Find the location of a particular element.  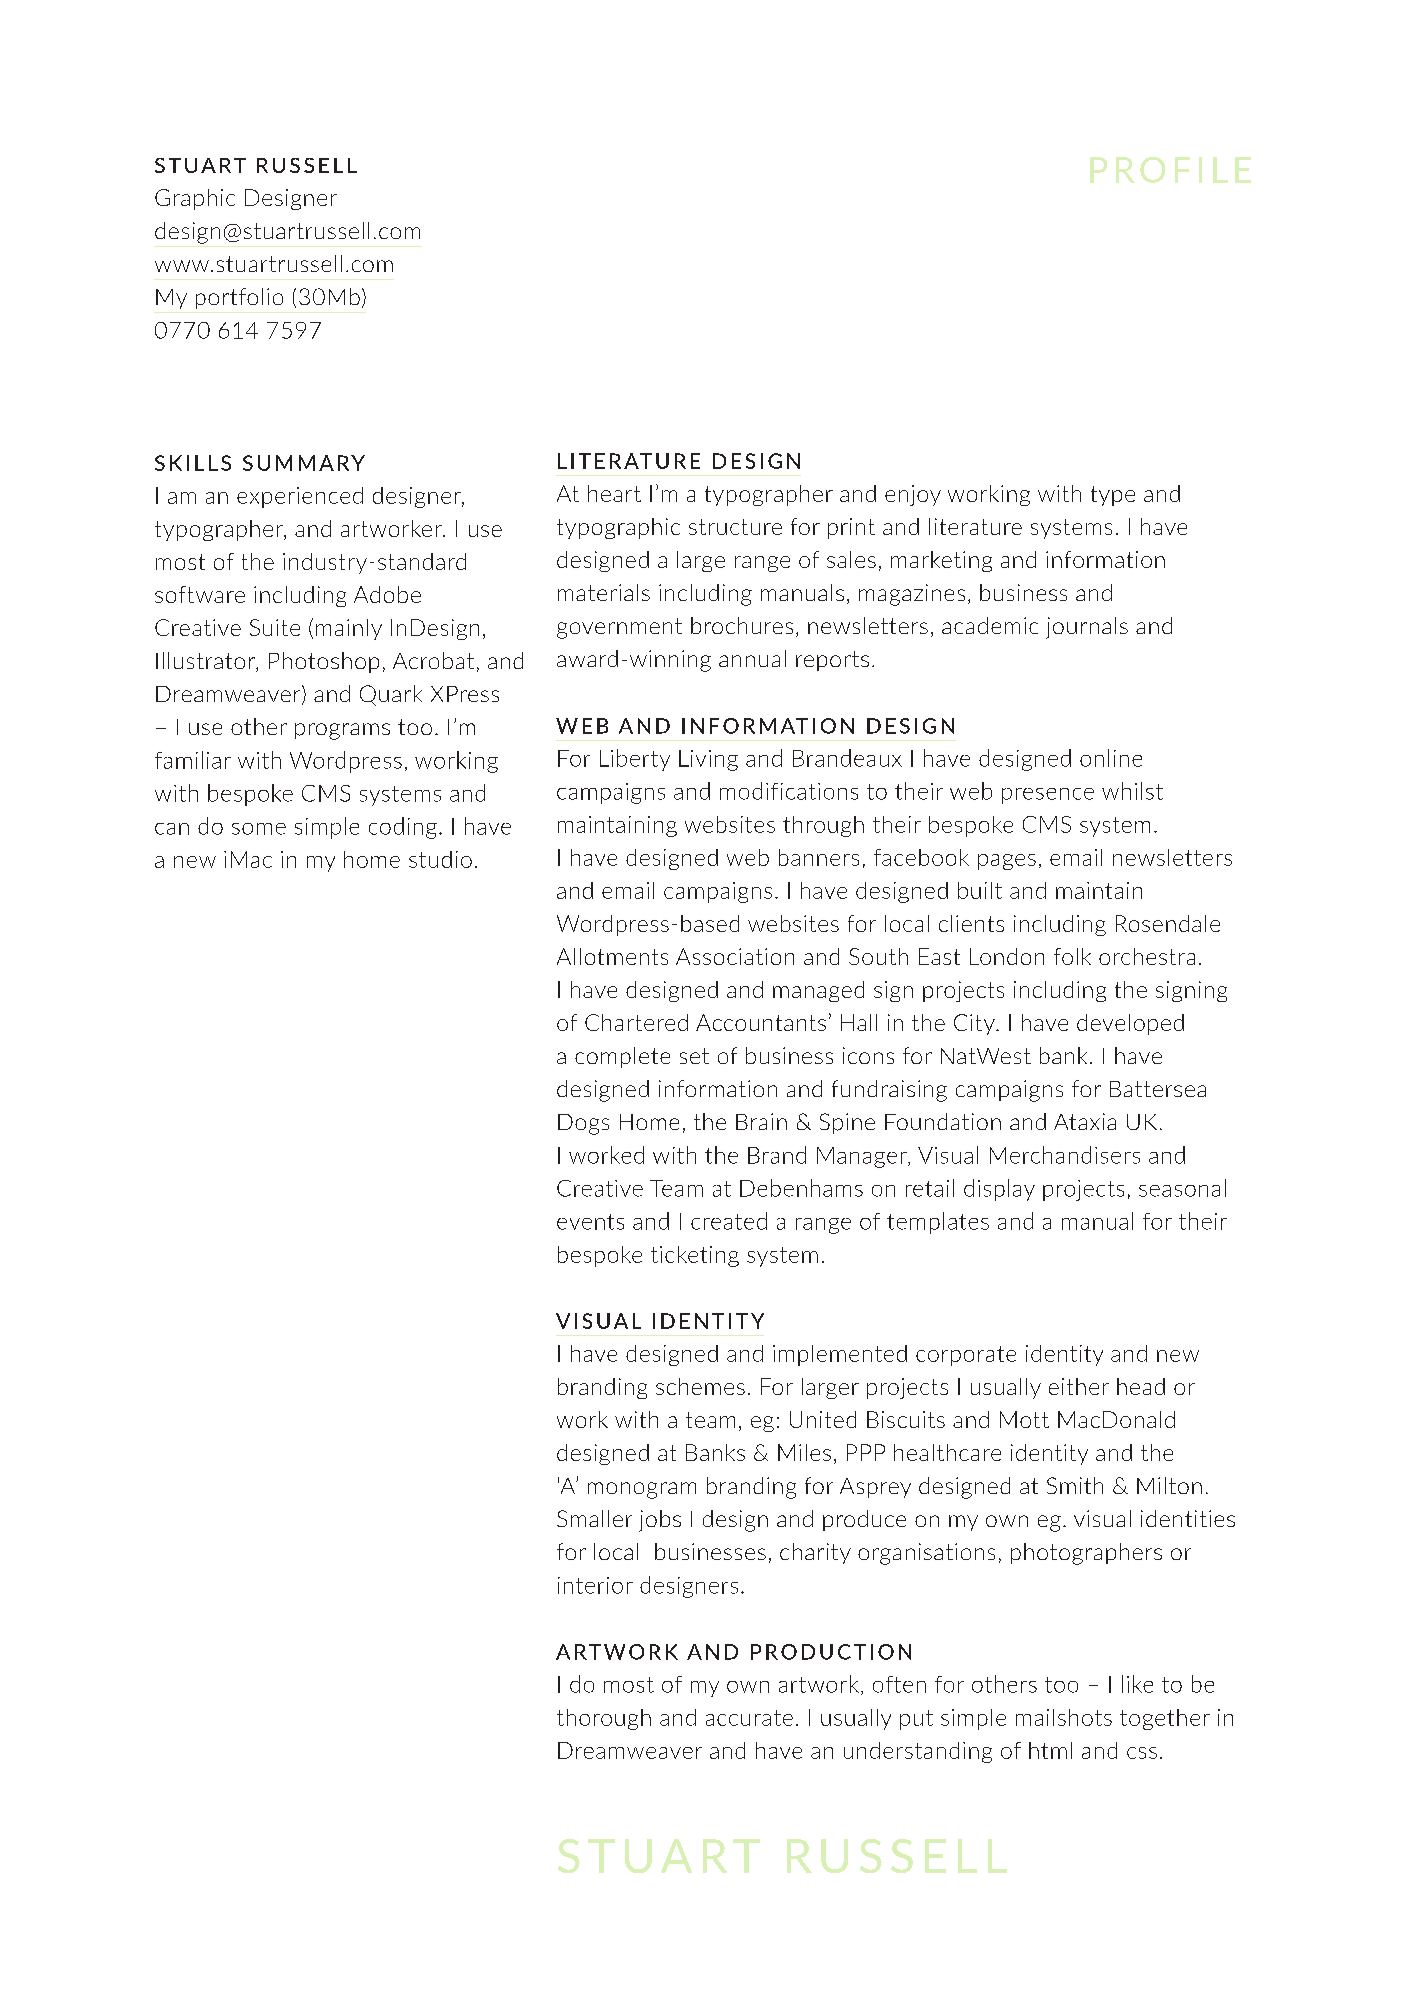

thorough is located at coordinates (604, 1719).
